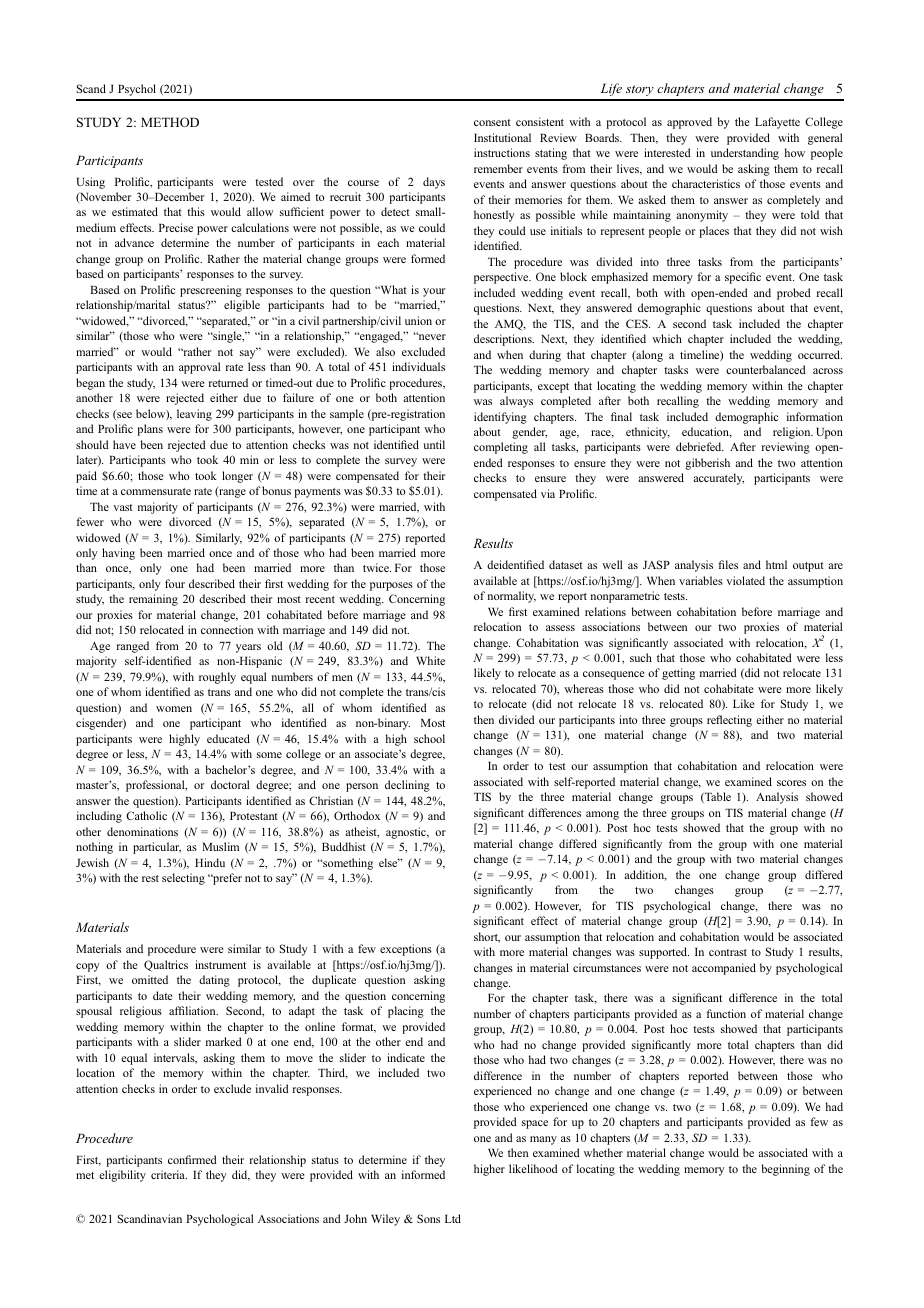 The width and height of the page is (924, 1308). What do you see at coordinates (453, 1218) in the page?
I see `Ltd` at bounding box center [453, 1218].
